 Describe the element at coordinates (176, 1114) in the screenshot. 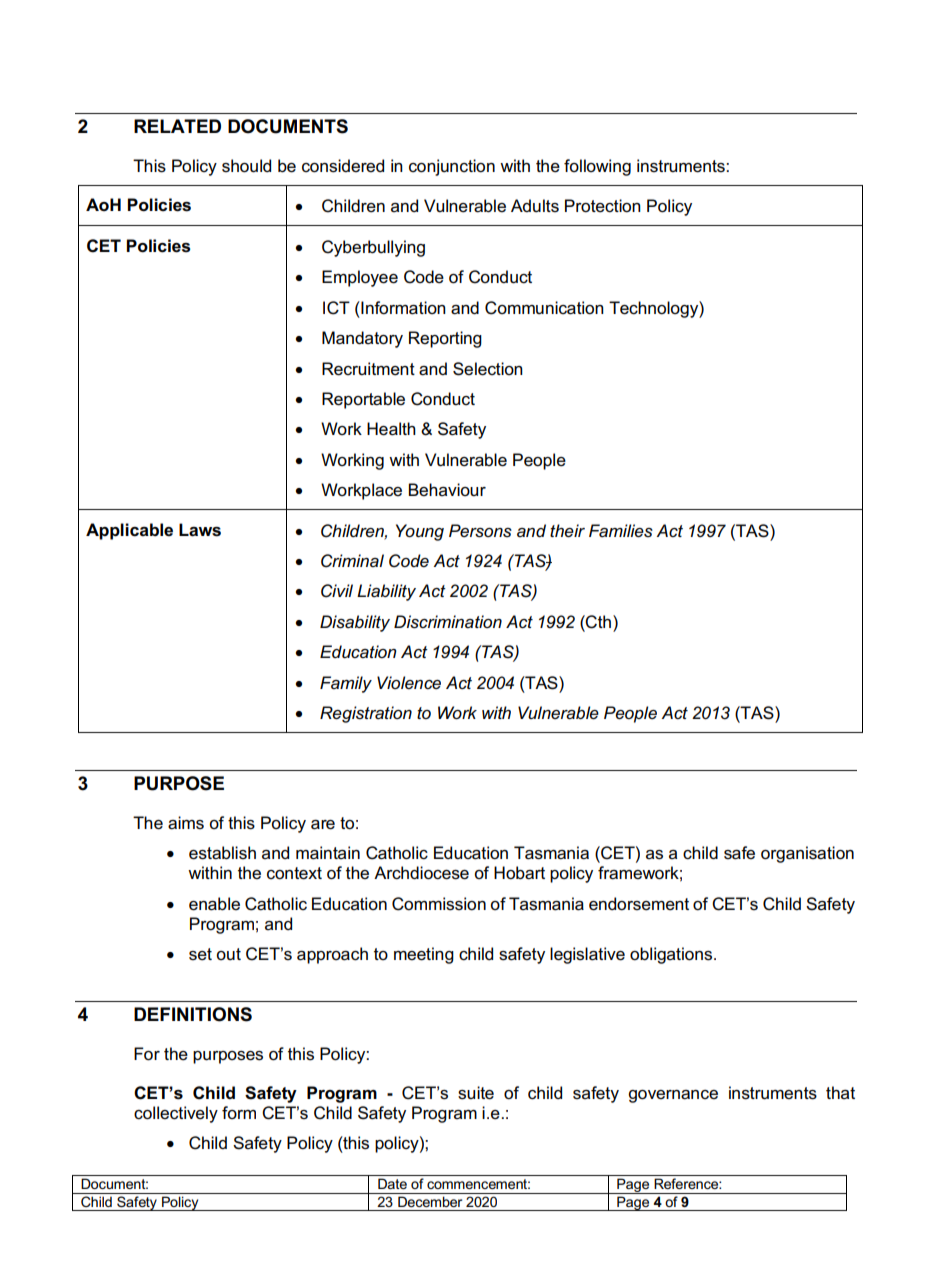

I see `collectively` at that location.
